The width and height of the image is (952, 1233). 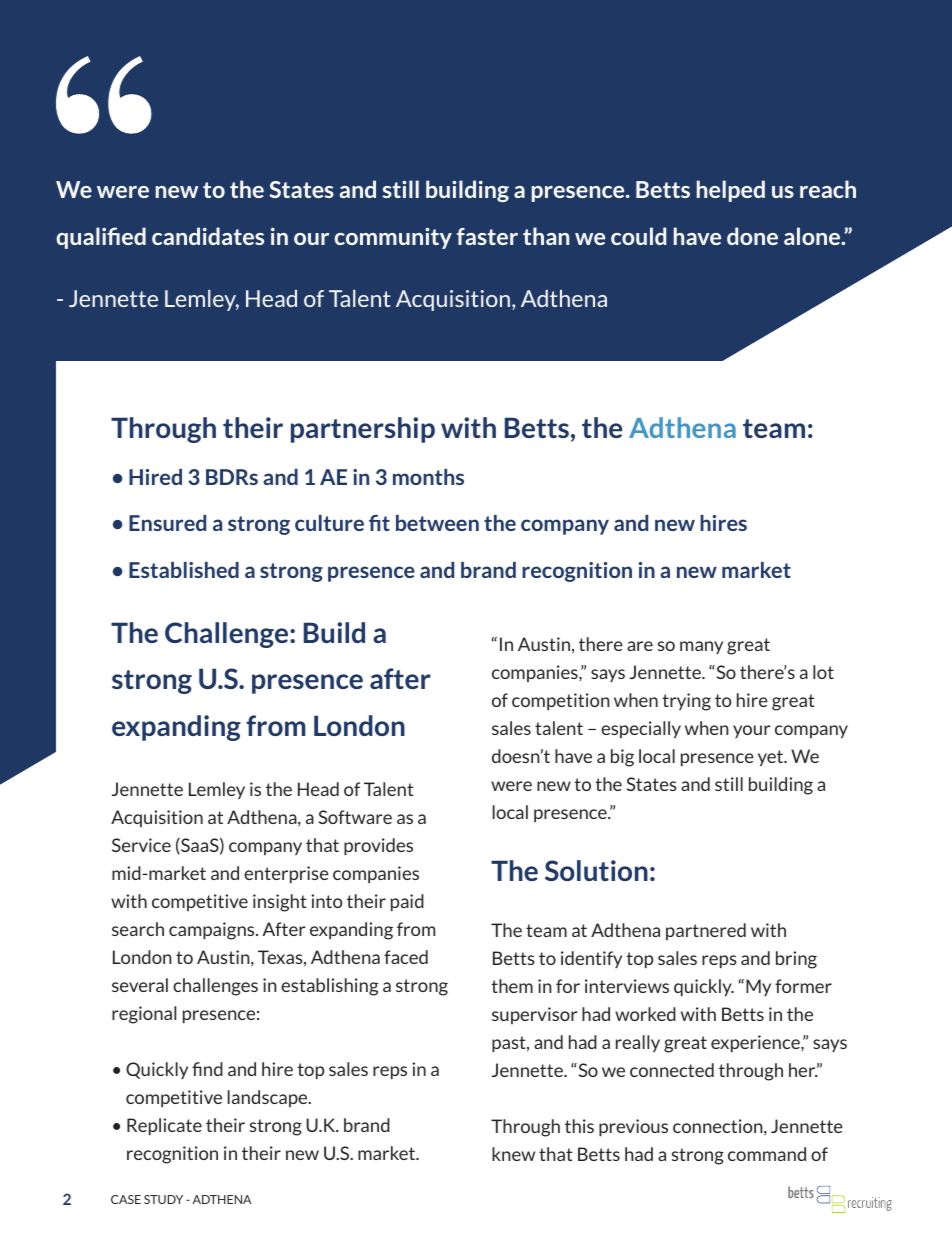 What do you see at coordinates (487, 236) in the image?
I see `faster` at bounding box center [487, 236].
